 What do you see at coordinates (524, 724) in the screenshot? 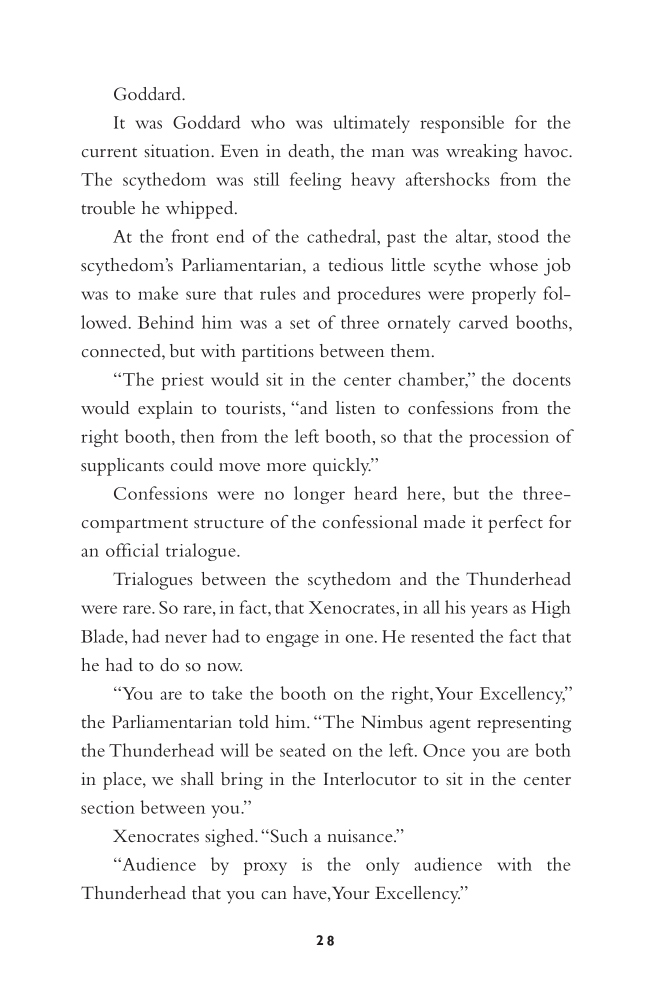
I see `representing` at bounding box center [524, 724].
